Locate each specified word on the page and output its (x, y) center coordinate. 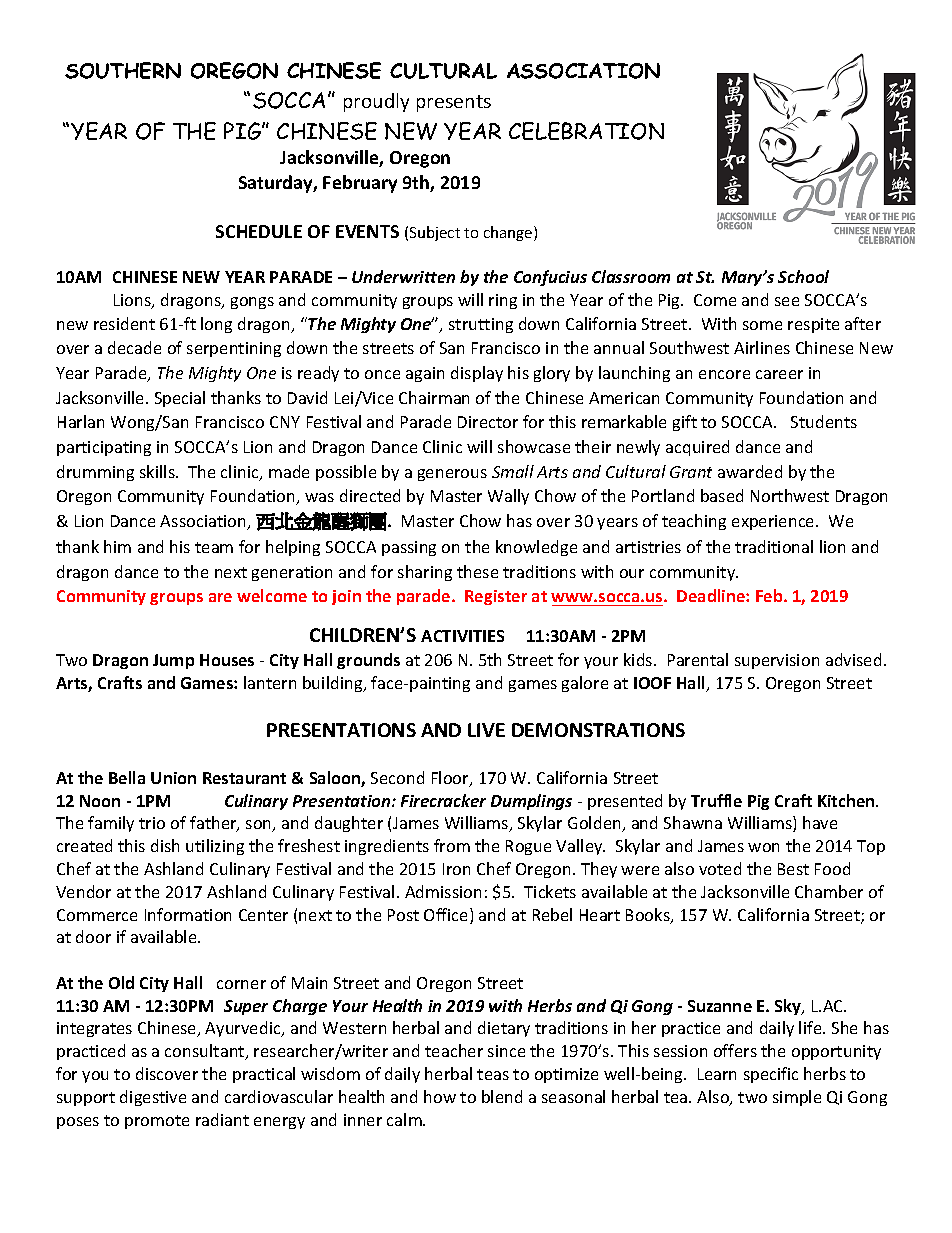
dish (165, 845)
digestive (153, 1098)
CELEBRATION (586, 131)
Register (496, 597)
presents (454, 103)
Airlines (762, 347)
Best (793, 869)
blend (502, 1096)
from (452, 845)
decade (134, 347)
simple (797, 1098)
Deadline (712, 595)
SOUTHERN (123, 70)
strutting (481, 325)
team (214, 547)
